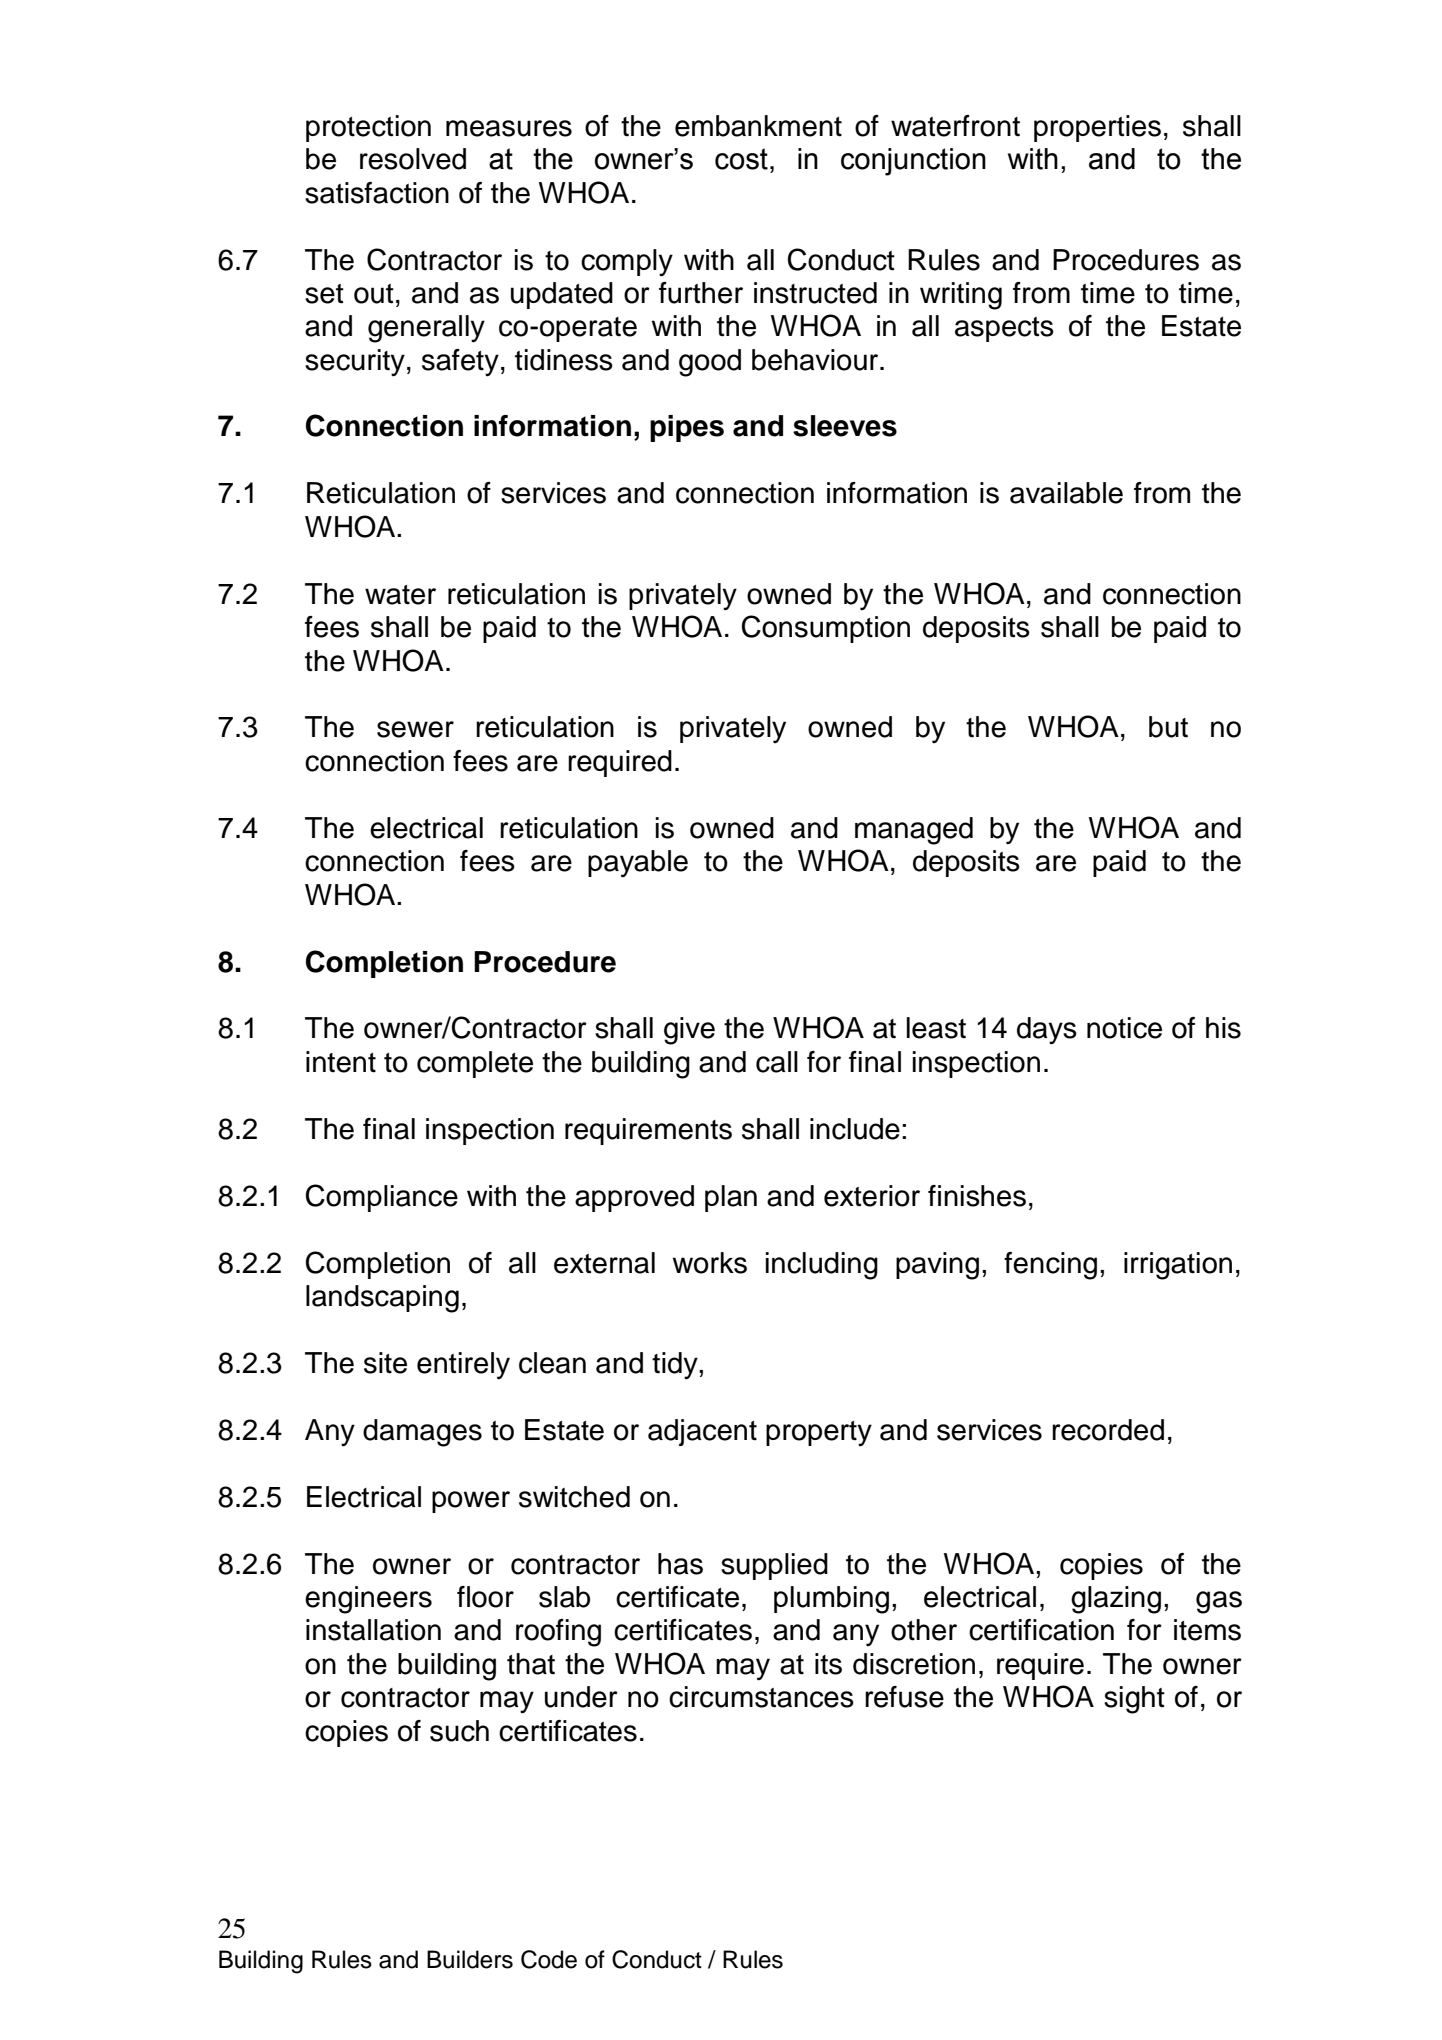 This page has height=2040, width=1442. I want to click on including, so click(822, 1266).
